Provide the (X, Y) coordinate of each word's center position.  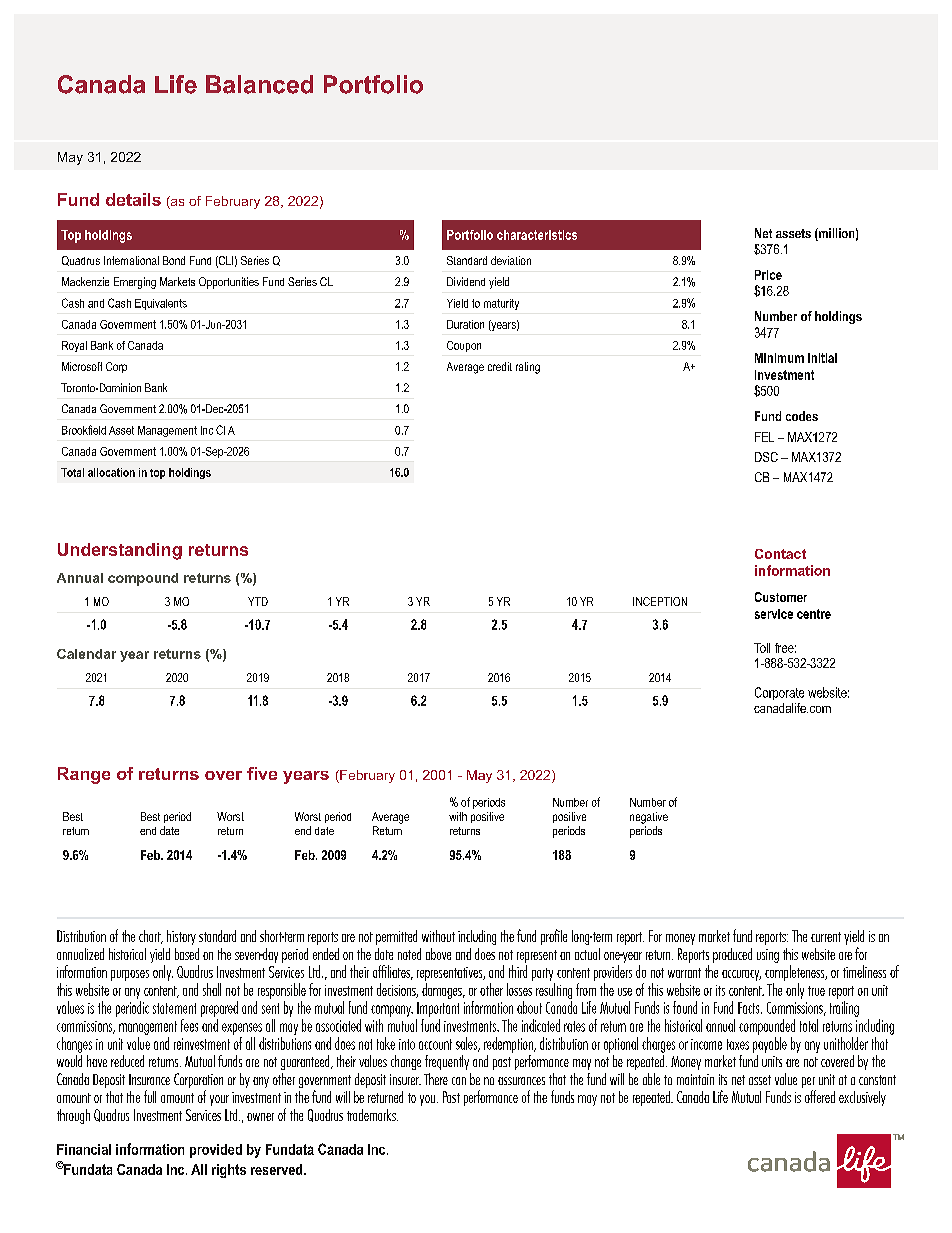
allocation (111, 472)
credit (500, 366)
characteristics (537, 235)
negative (649, 818)
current (826, 937)
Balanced (259, 84)
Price (768, 275)
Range (84, 775)
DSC (766, 457)
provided (216, 1151)
